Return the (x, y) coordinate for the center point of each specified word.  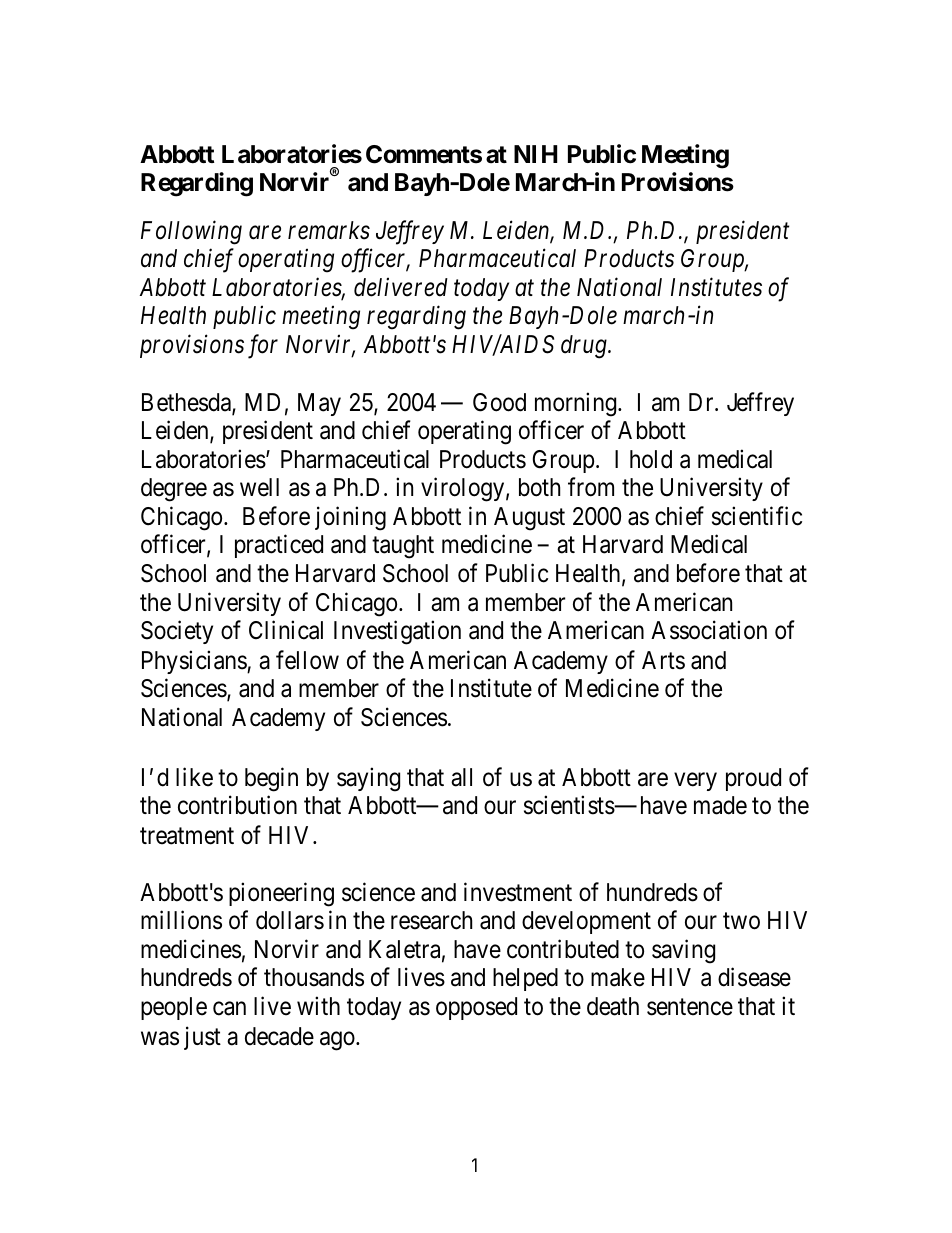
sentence (690, 1007)
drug (585, 347)
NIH (535, 154)
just (202, 1038)
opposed (476, 1008)
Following (191, 232)
